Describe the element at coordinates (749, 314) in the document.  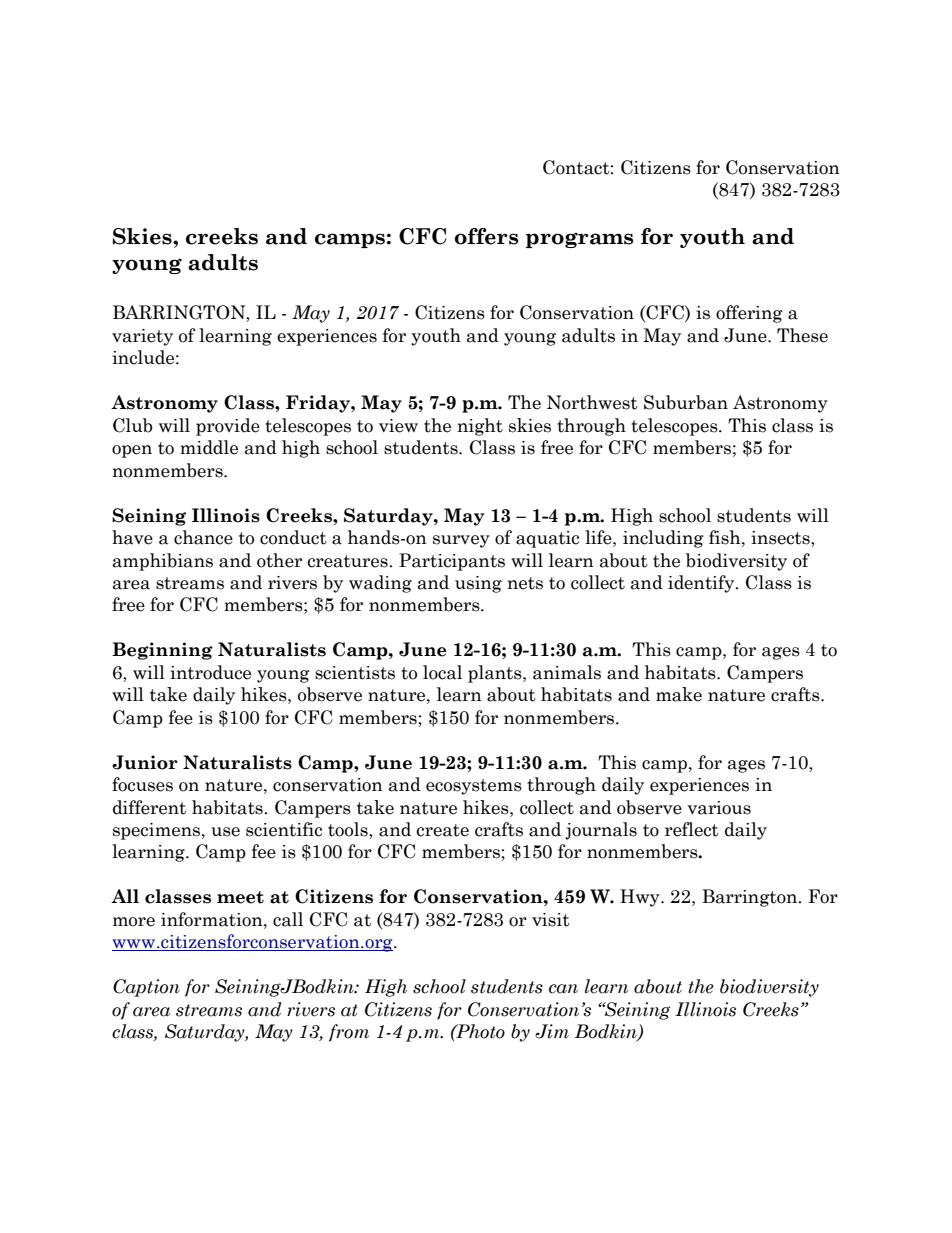
I see `offering` at that location.
